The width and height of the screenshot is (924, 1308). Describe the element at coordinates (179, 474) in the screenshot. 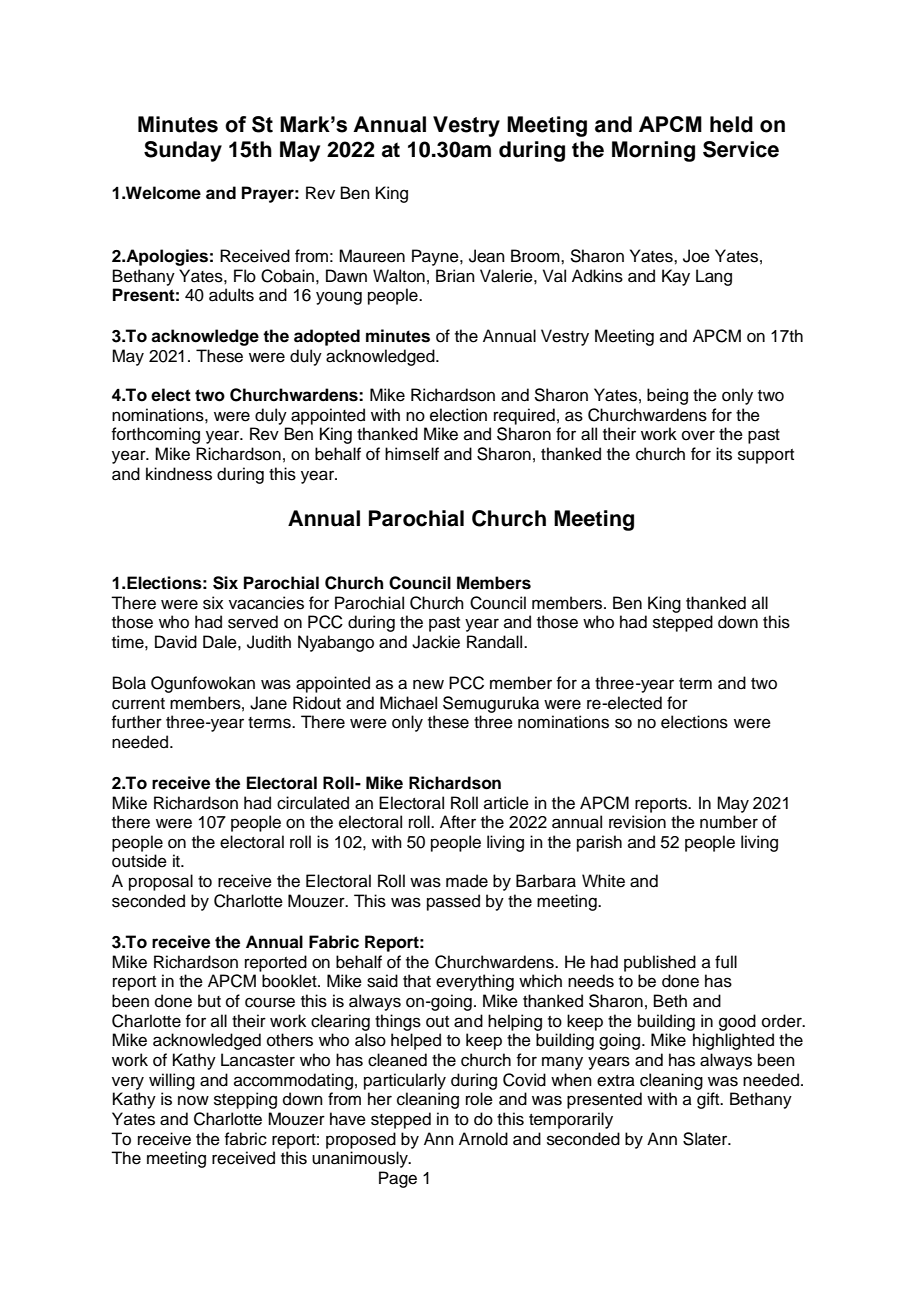

I see `kindness` at that location.
